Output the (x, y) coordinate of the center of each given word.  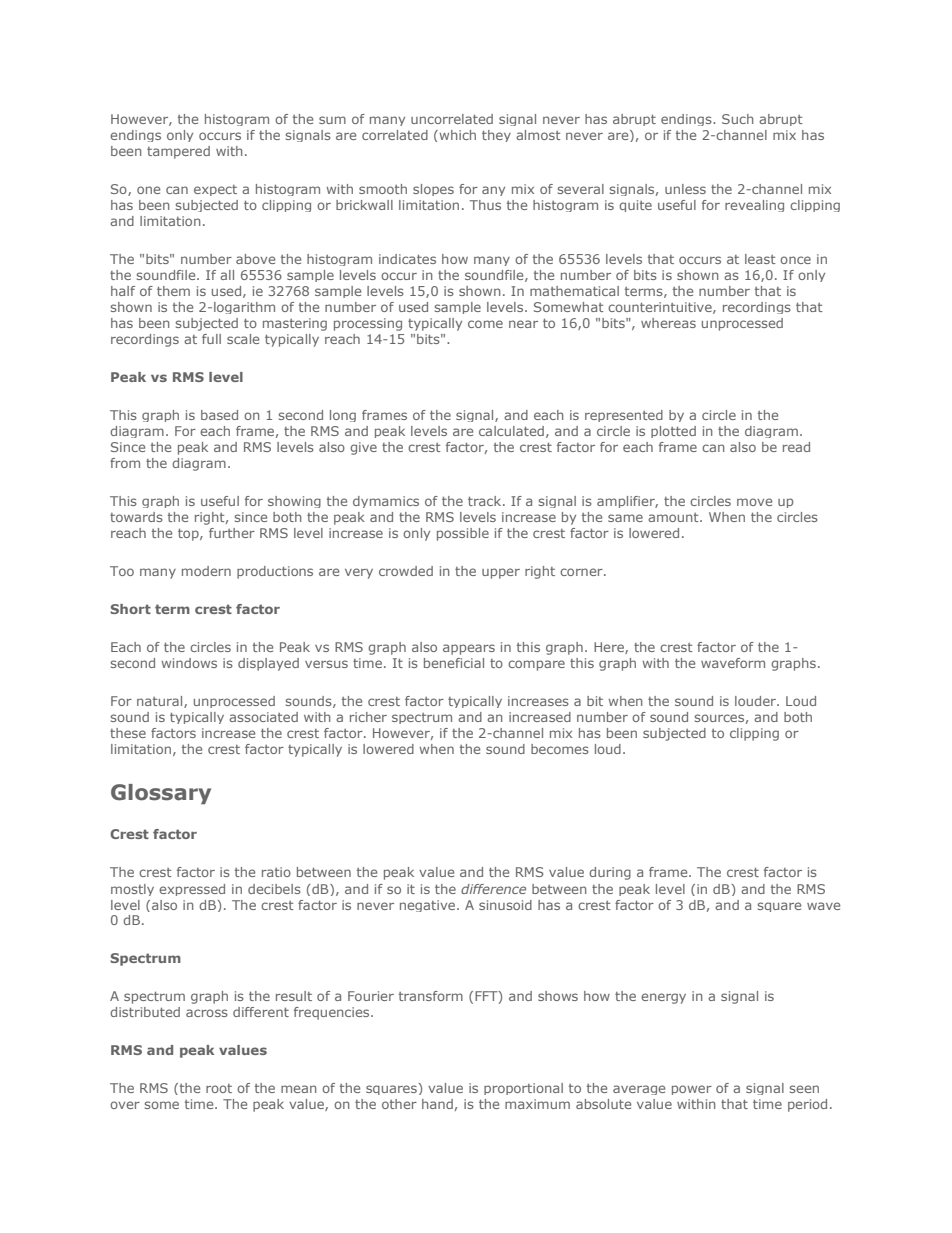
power (692, 1090)
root (219, 1088)
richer (368, 717)
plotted (673, 432)
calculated (511, 431)
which (456, 135)
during (610, 873)
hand (437, 1104)
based (219, 415)
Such (737, 119)
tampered (178, 152)
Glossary (161, 794)
